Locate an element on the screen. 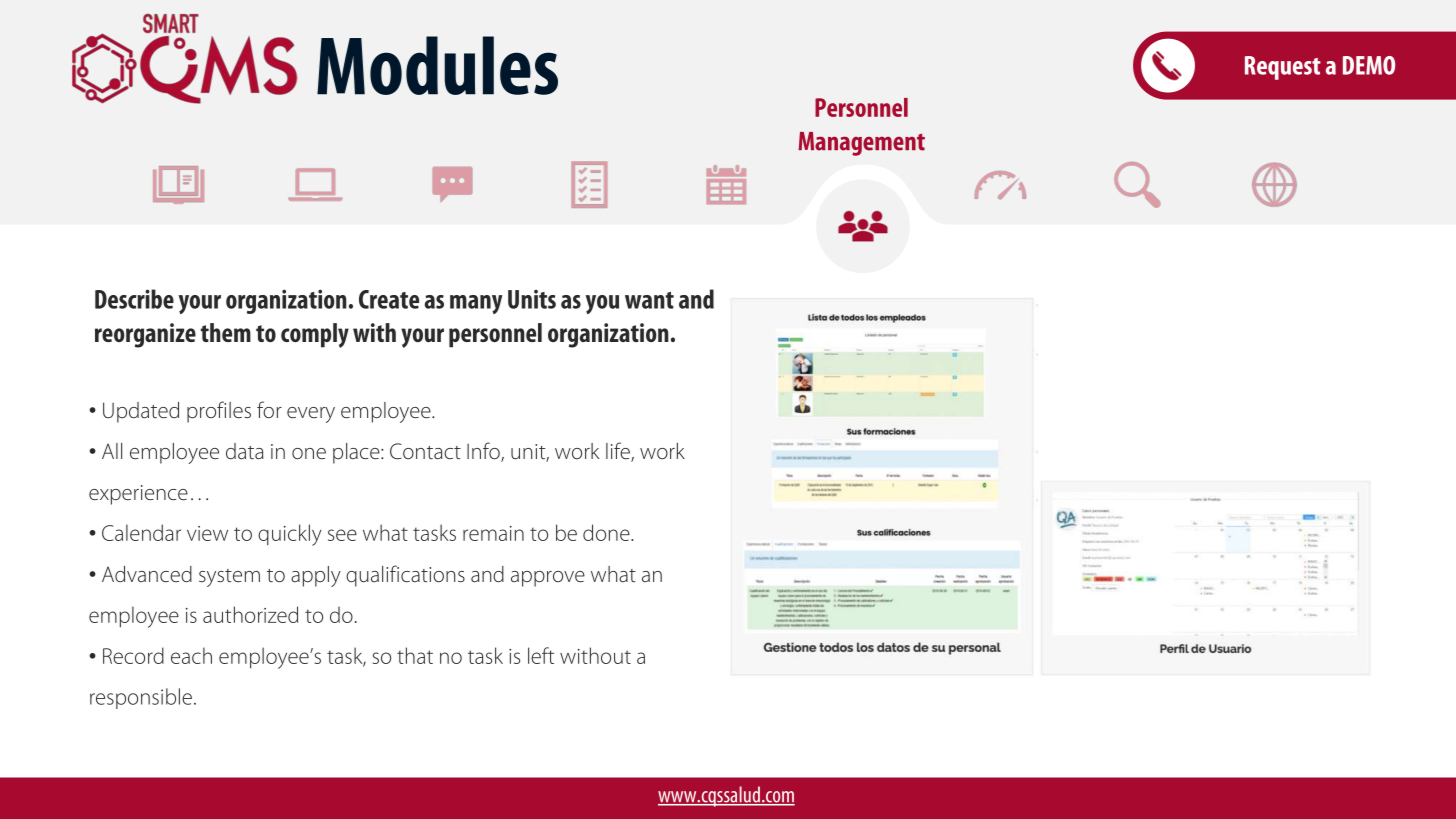  want is located at coordinates (649, 300).
